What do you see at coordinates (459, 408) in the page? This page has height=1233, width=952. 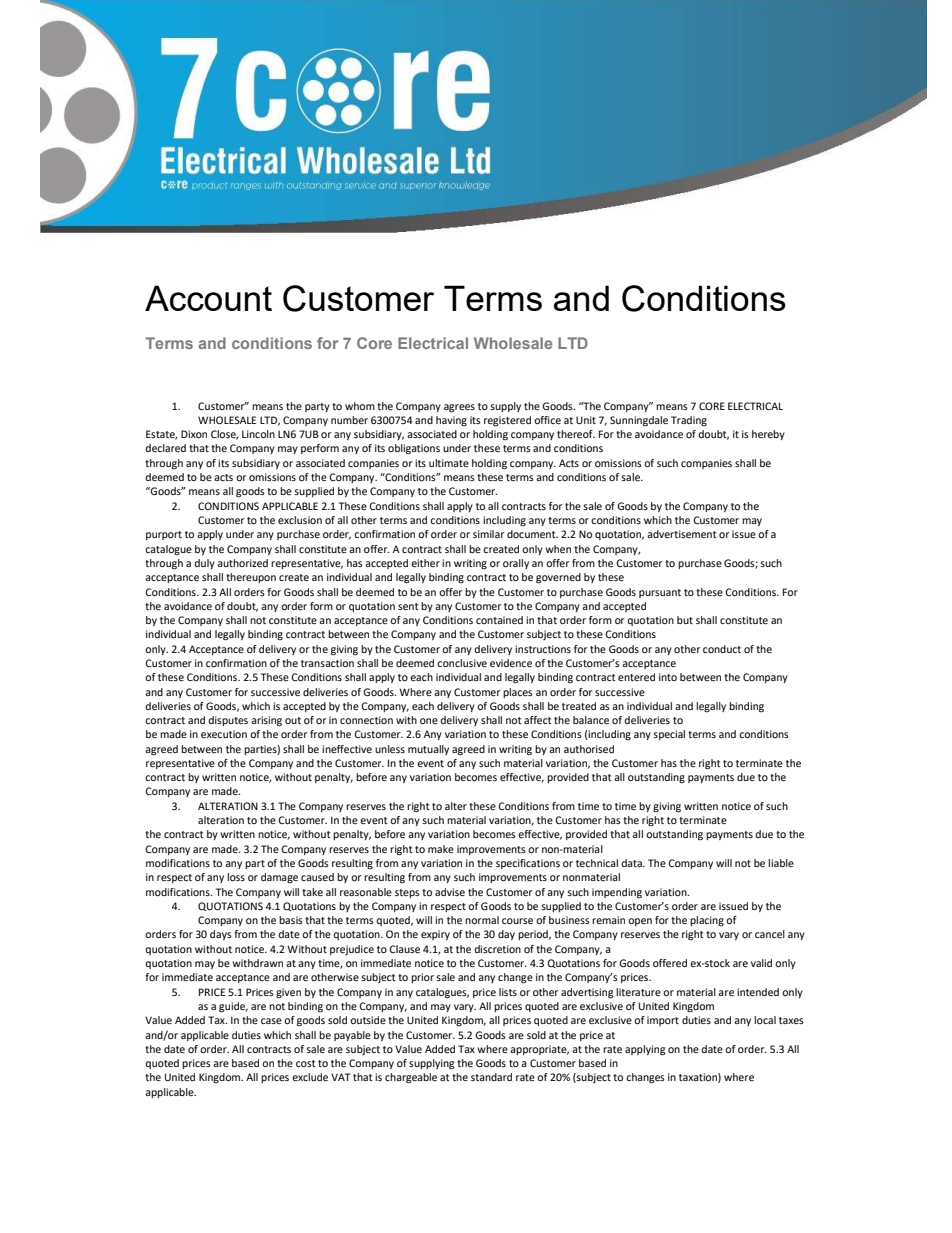 I see `agrees` at bounding box center [459, 408].
